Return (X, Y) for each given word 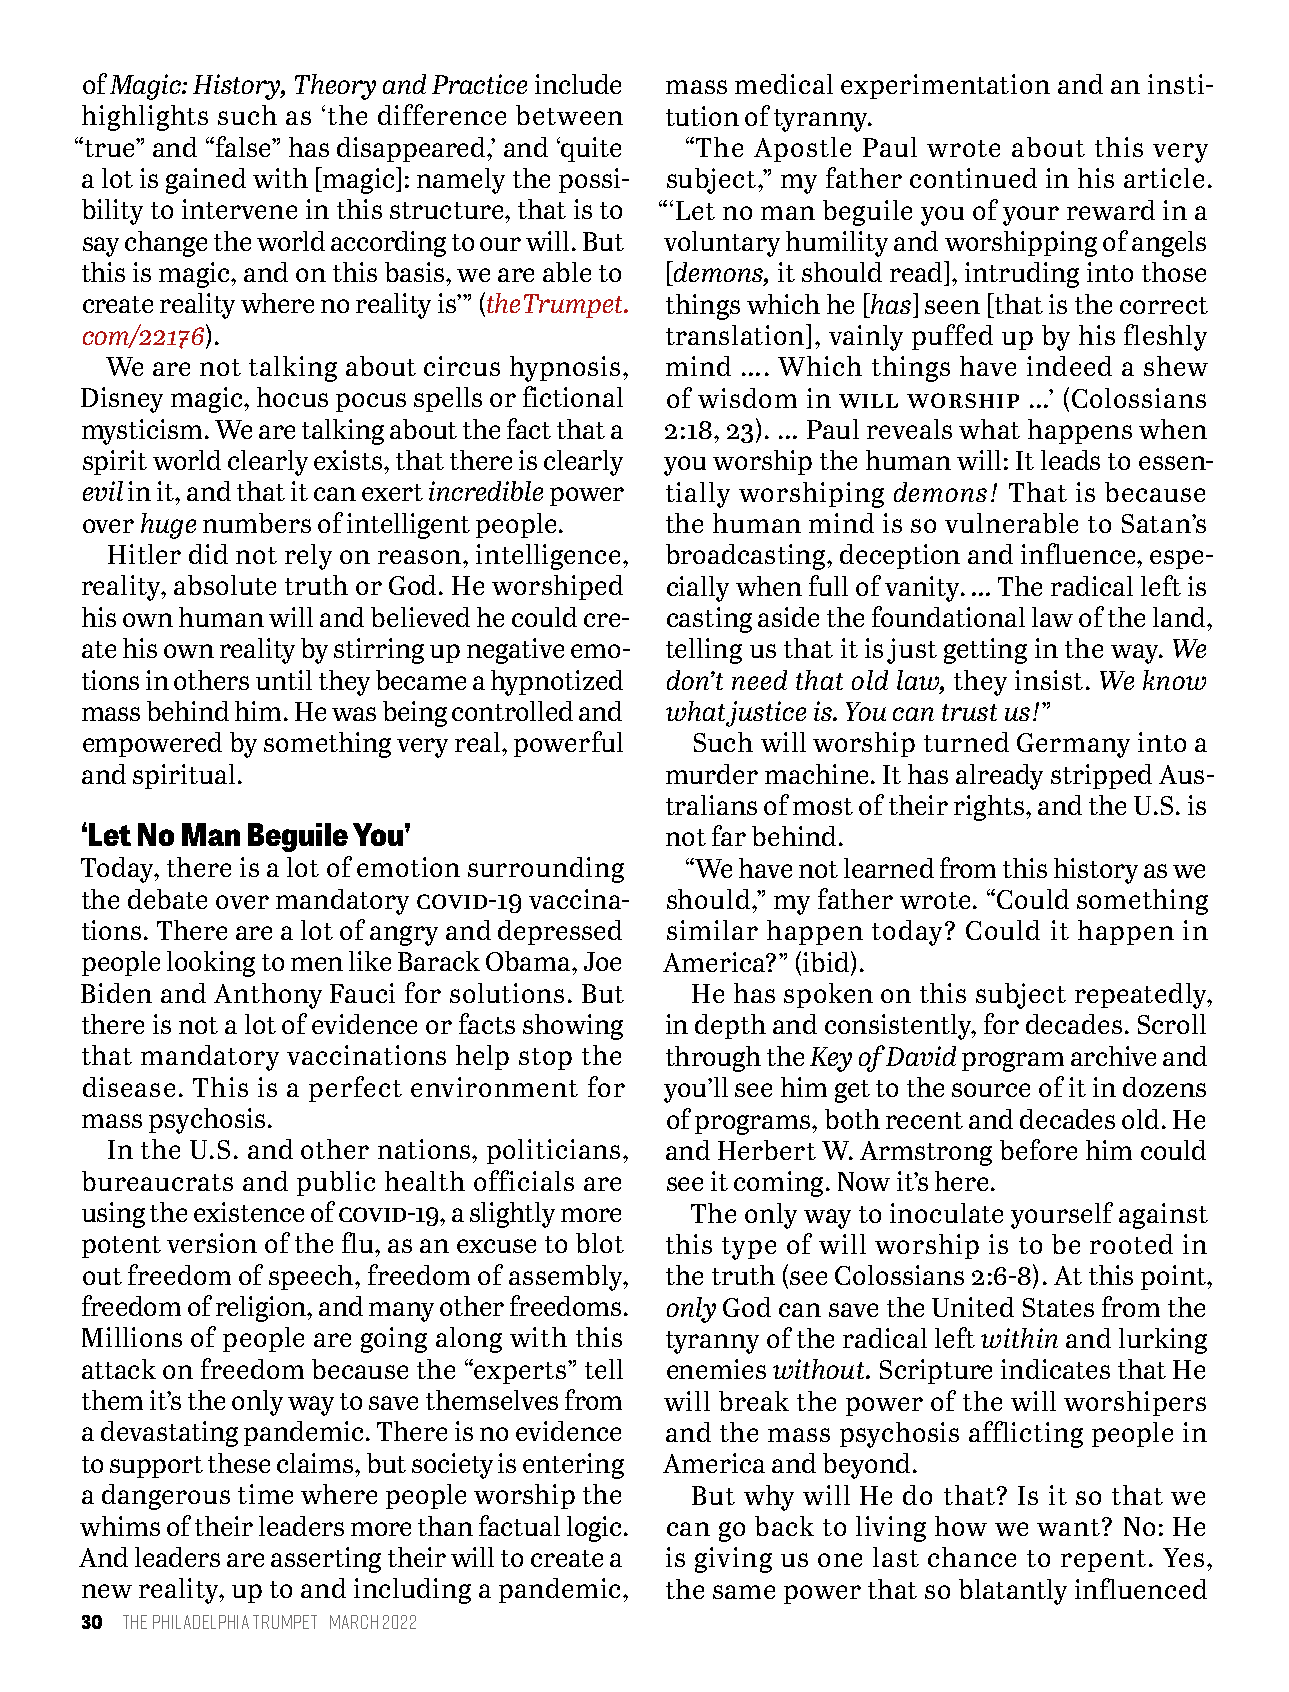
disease (129, 1087)
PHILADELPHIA (201, 1622)
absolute (225, 585)
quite (590, 149)
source (991, 1090)
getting (985, 651)
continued (973, 178)
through (713, 1059)
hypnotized (557, 683)
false (243, 146)
